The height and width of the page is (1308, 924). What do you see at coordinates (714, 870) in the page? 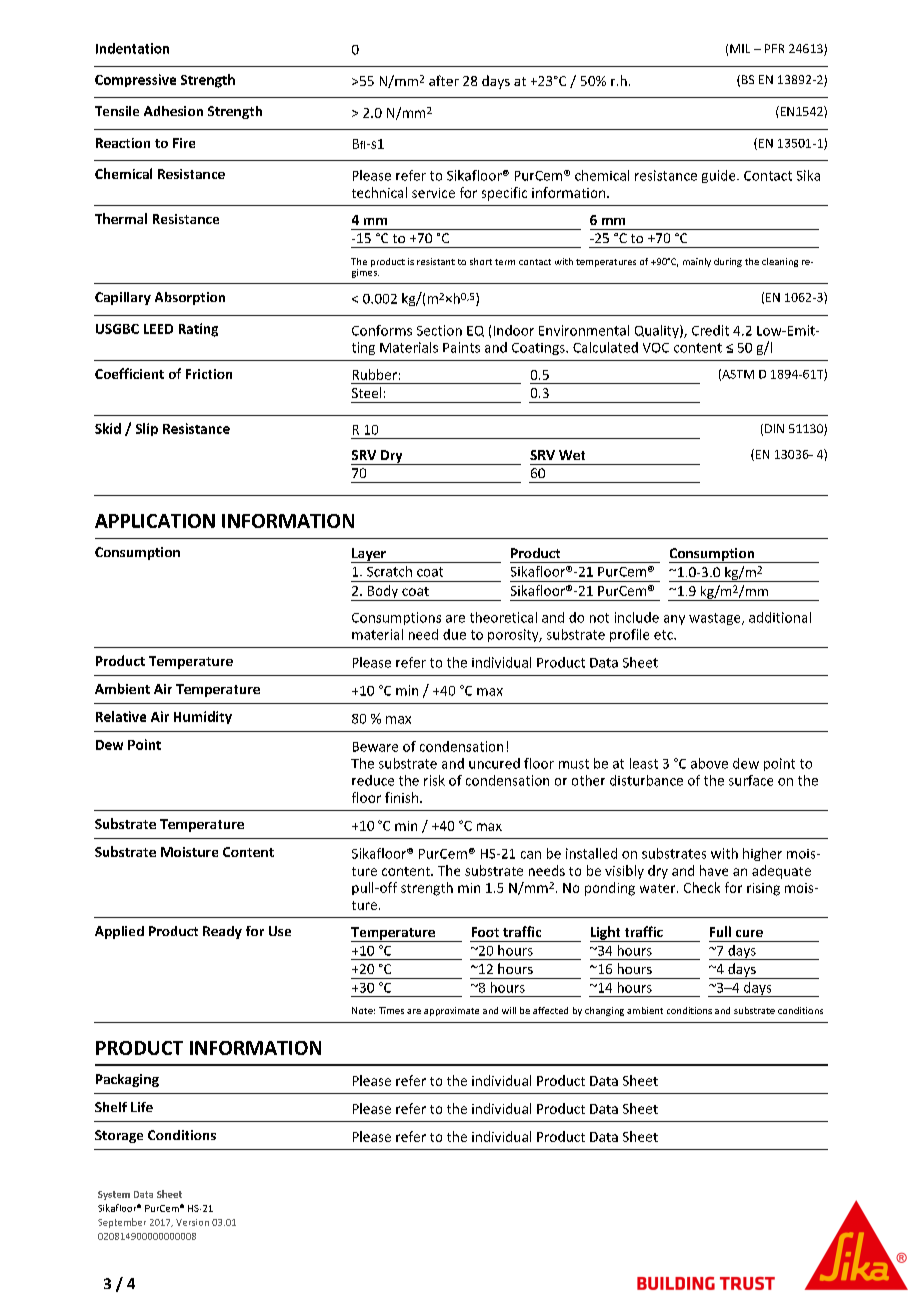
I see `have` at bounding box center [714, 870].
